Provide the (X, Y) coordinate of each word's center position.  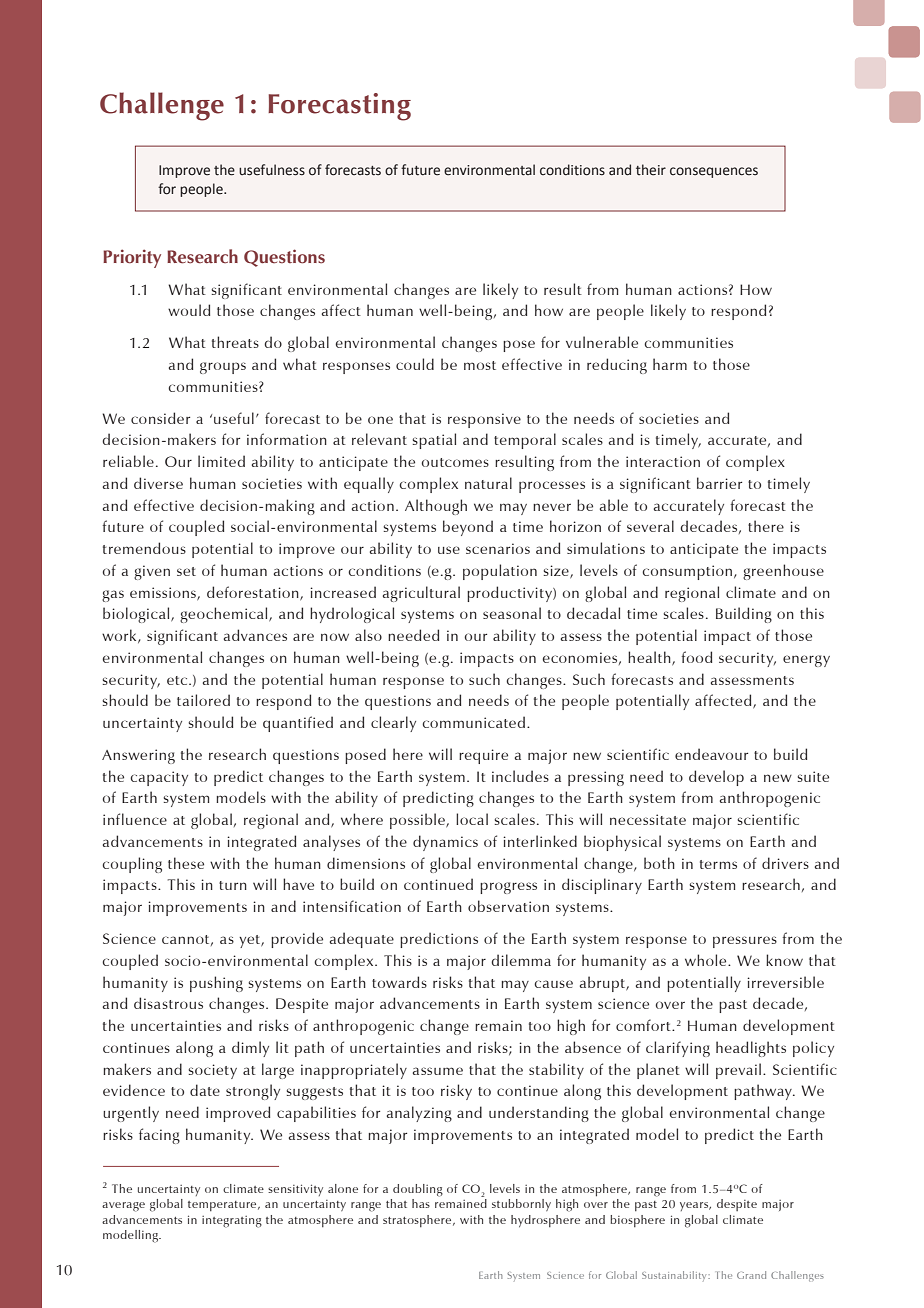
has (421, 1203)
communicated (473, 722)
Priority (132, 258)
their (651, 170)
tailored (203, 700)
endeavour (711, 754)
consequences (714, 172)
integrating (232, 1222)
